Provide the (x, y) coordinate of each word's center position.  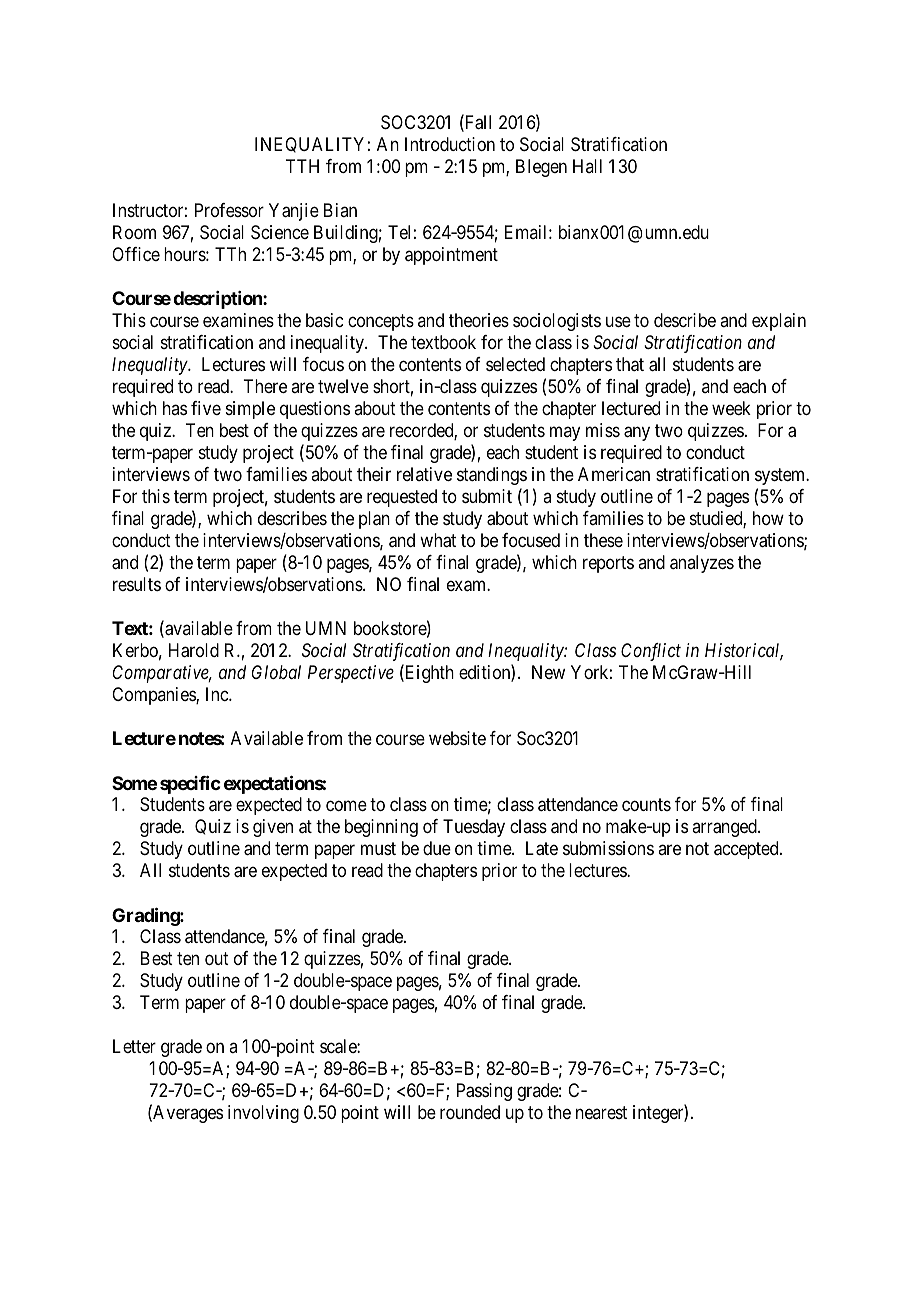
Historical (744, 651)
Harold (194, 650)
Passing (484, 1092)
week (731, 408)
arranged (725, 828)
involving (263, 1114)
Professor (229, 210)
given (273, 828)
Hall (587, 166)
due (437, 848)
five (206, 408)
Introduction (450, 144)
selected (515, 364)
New (548, 672)
